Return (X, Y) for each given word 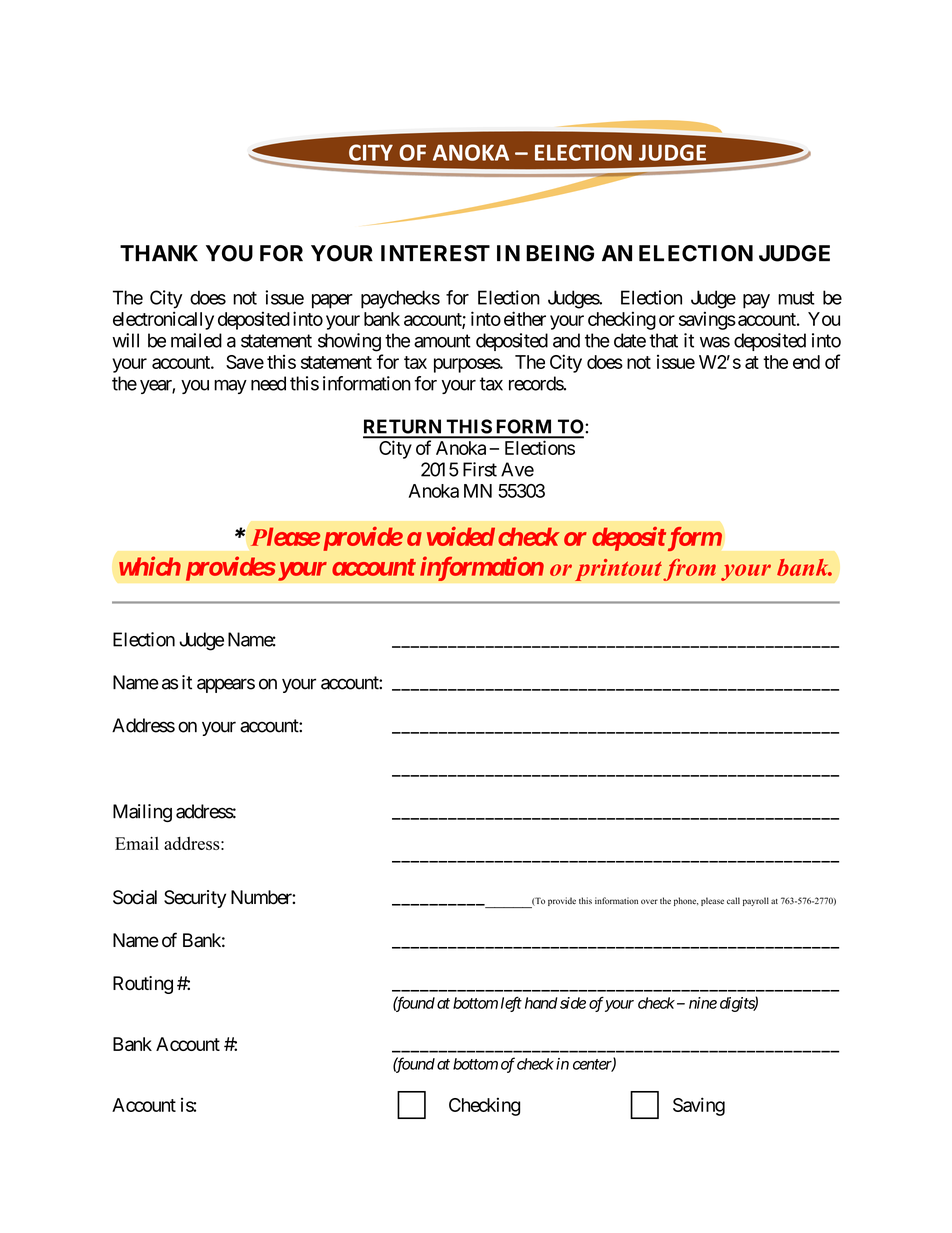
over (649, 901)
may (230, 387)
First (480, 469)
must (796, 298)
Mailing (142, 813)
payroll (756, 901)
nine (703, 1003)
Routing (143, 985)
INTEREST (435, 253)
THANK (159, 253)
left (511, 1004)
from (689, 569)
